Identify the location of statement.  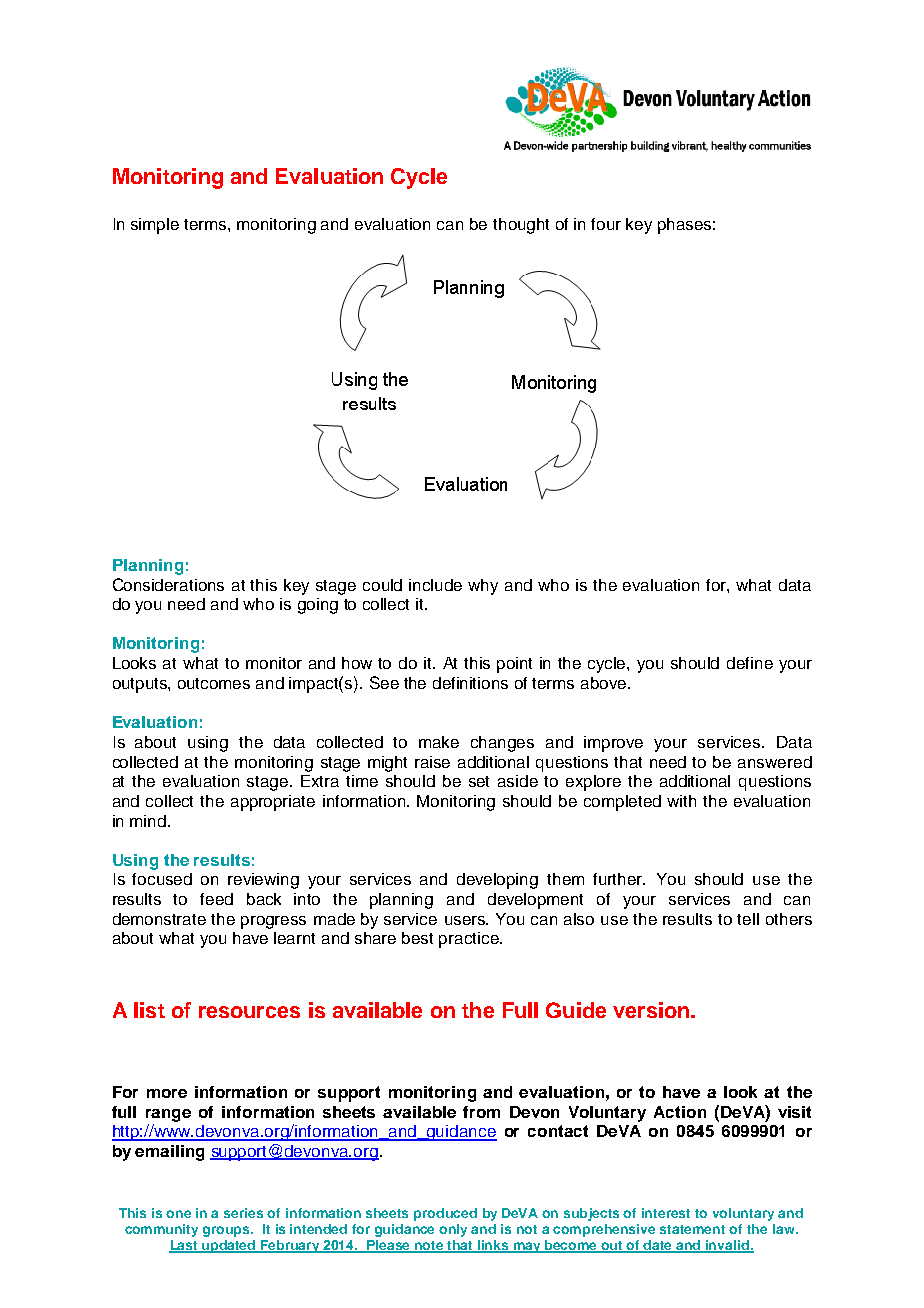
(692, 1229).
